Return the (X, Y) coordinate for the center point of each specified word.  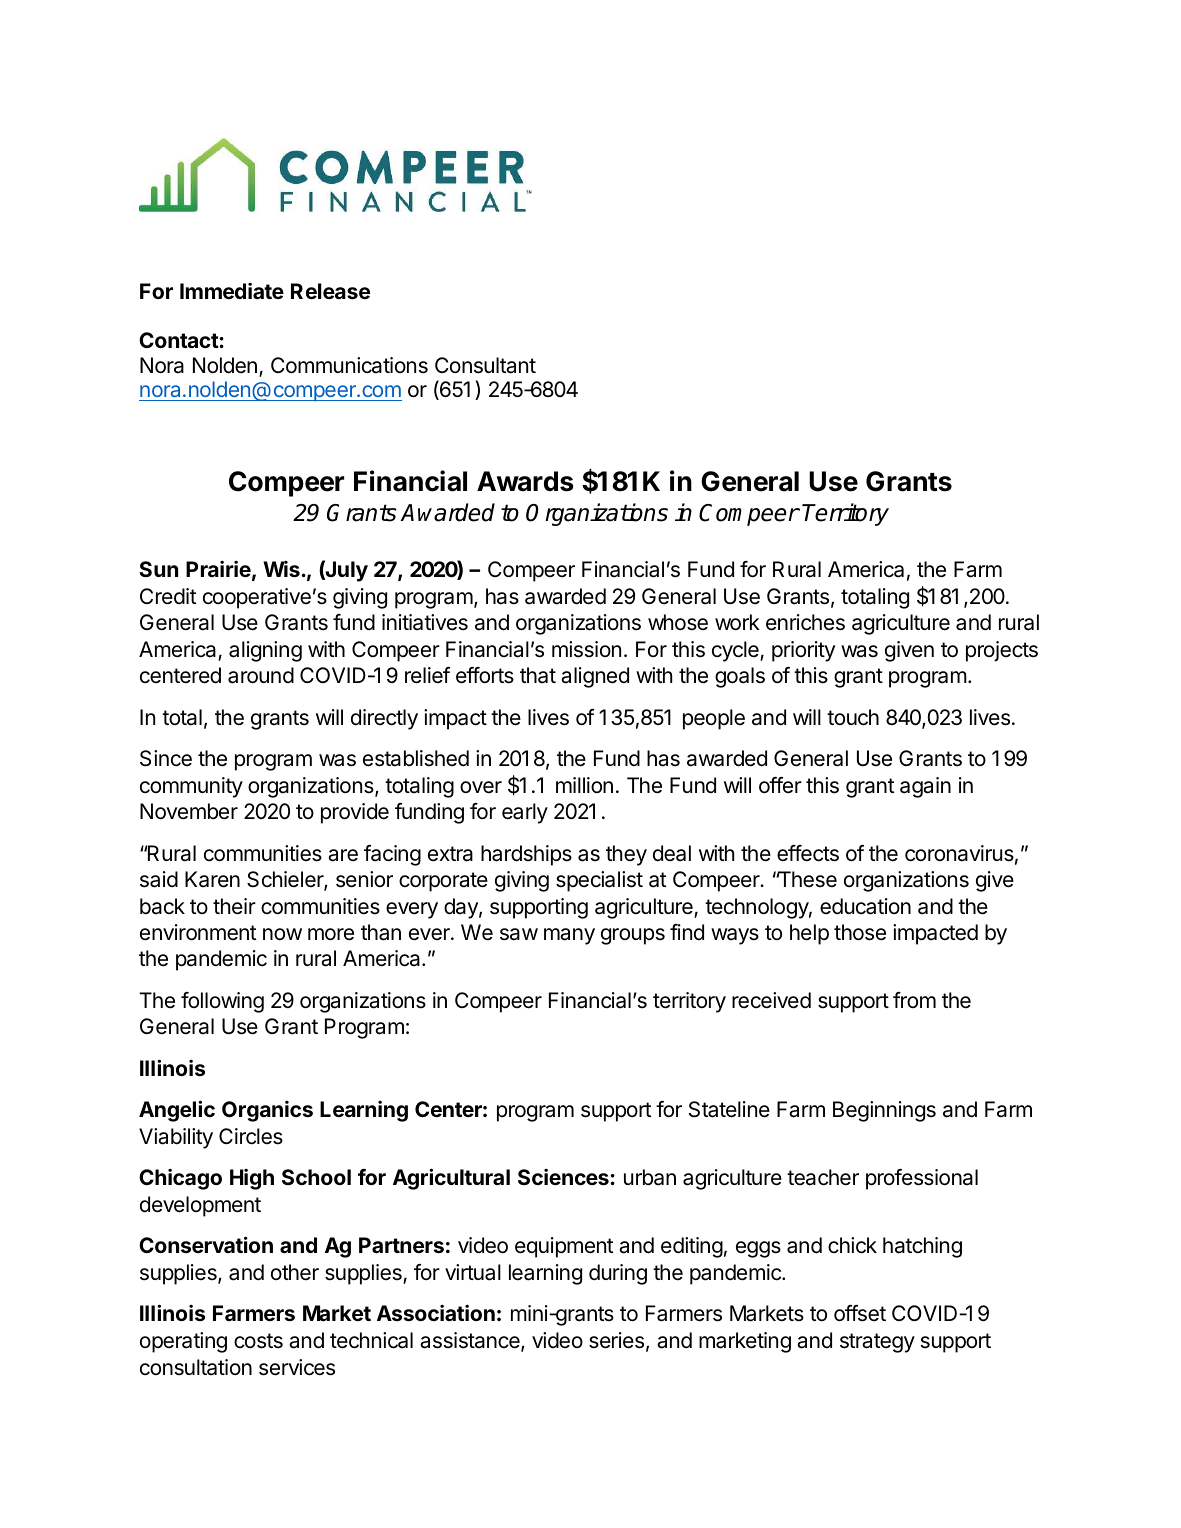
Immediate (232, 291)
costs (258, 1341)
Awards (525, 481)
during (618, 1274)
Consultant (485, 365)
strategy (877, 1343)
